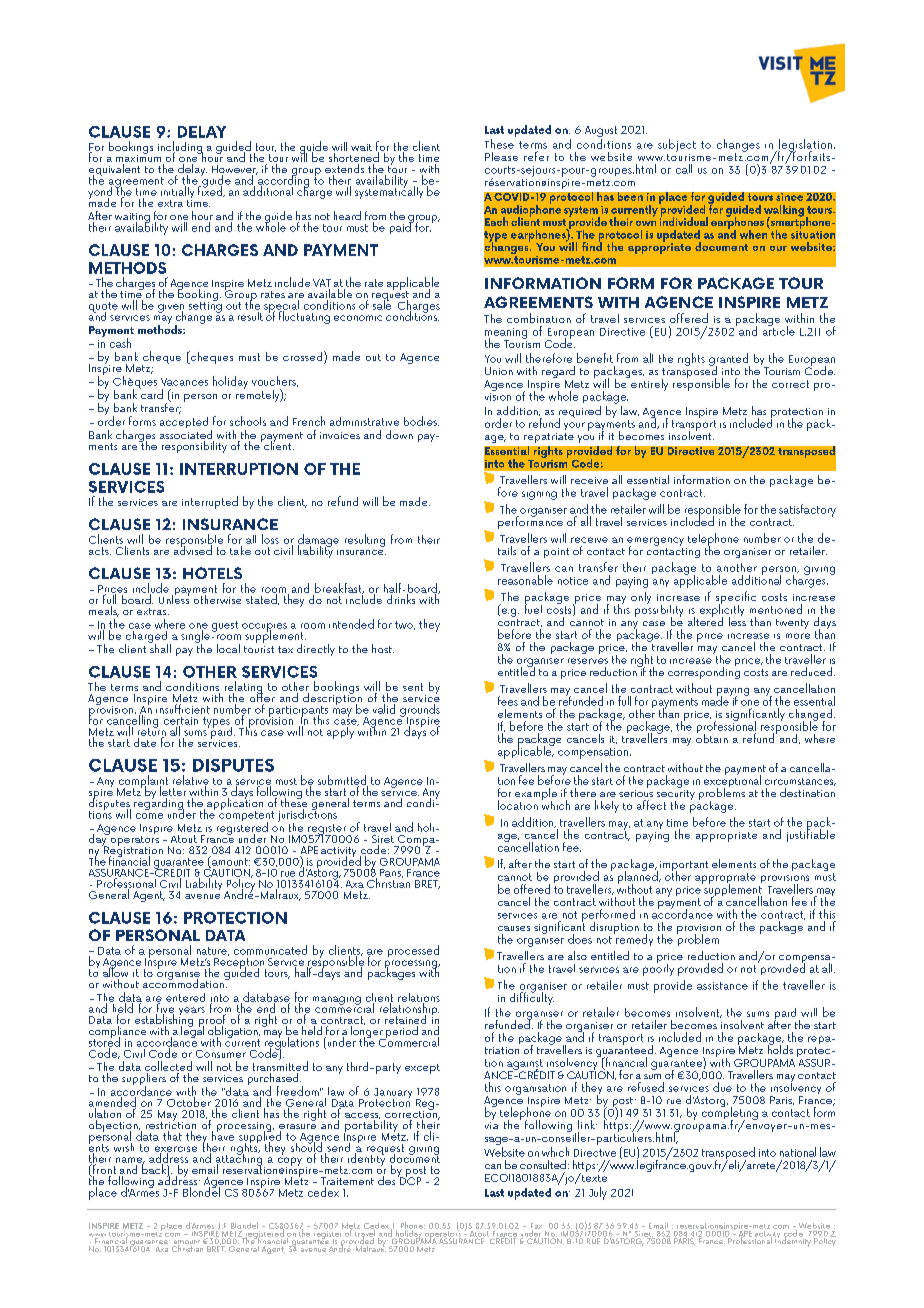 This image has height=1308, width=924. Describe the element at coordinates (792, 1241) in the image. I see `Indemnity` at that location.
